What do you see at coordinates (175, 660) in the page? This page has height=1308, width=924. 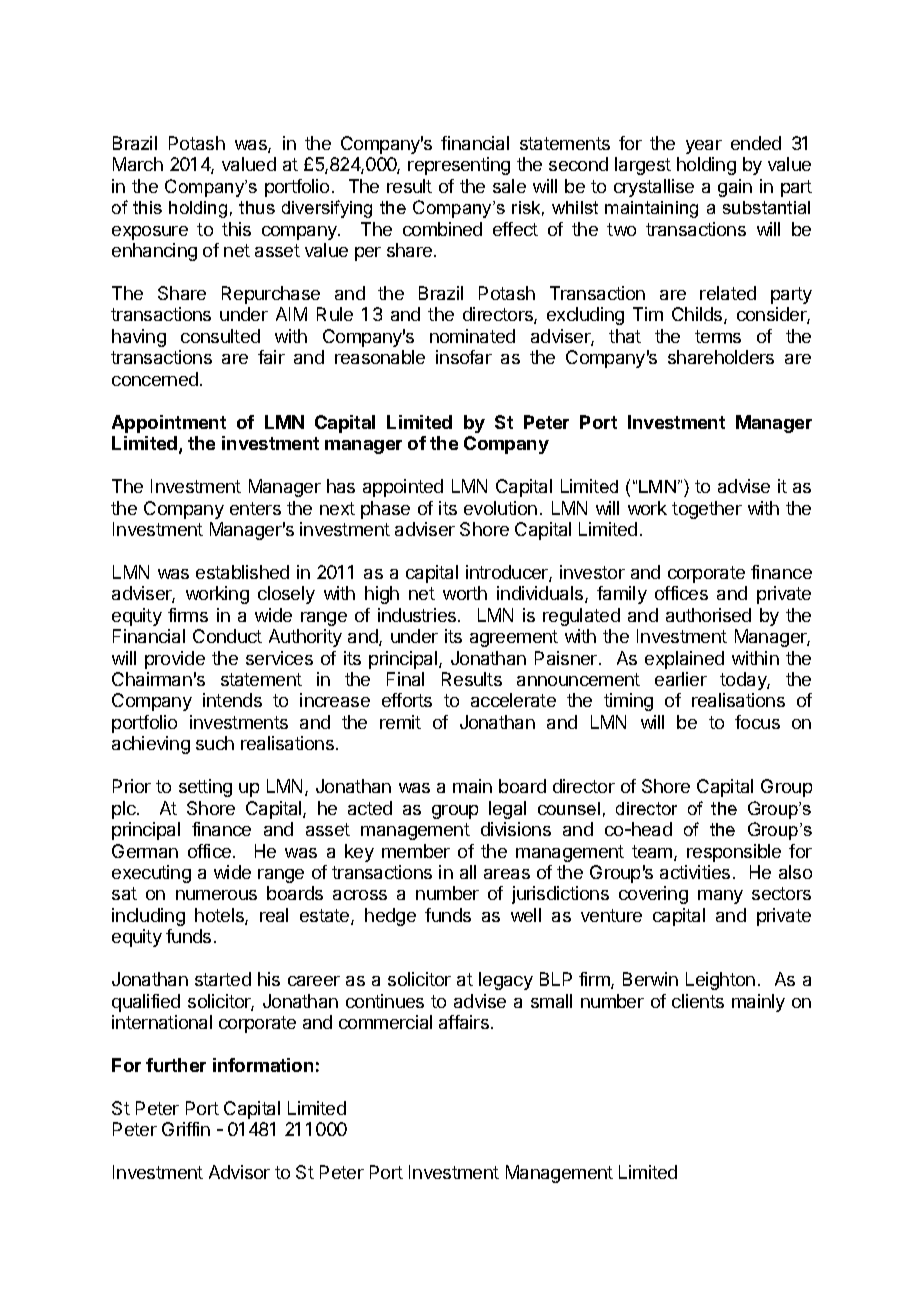 I see `provide` at bounding box center [175, 660].
